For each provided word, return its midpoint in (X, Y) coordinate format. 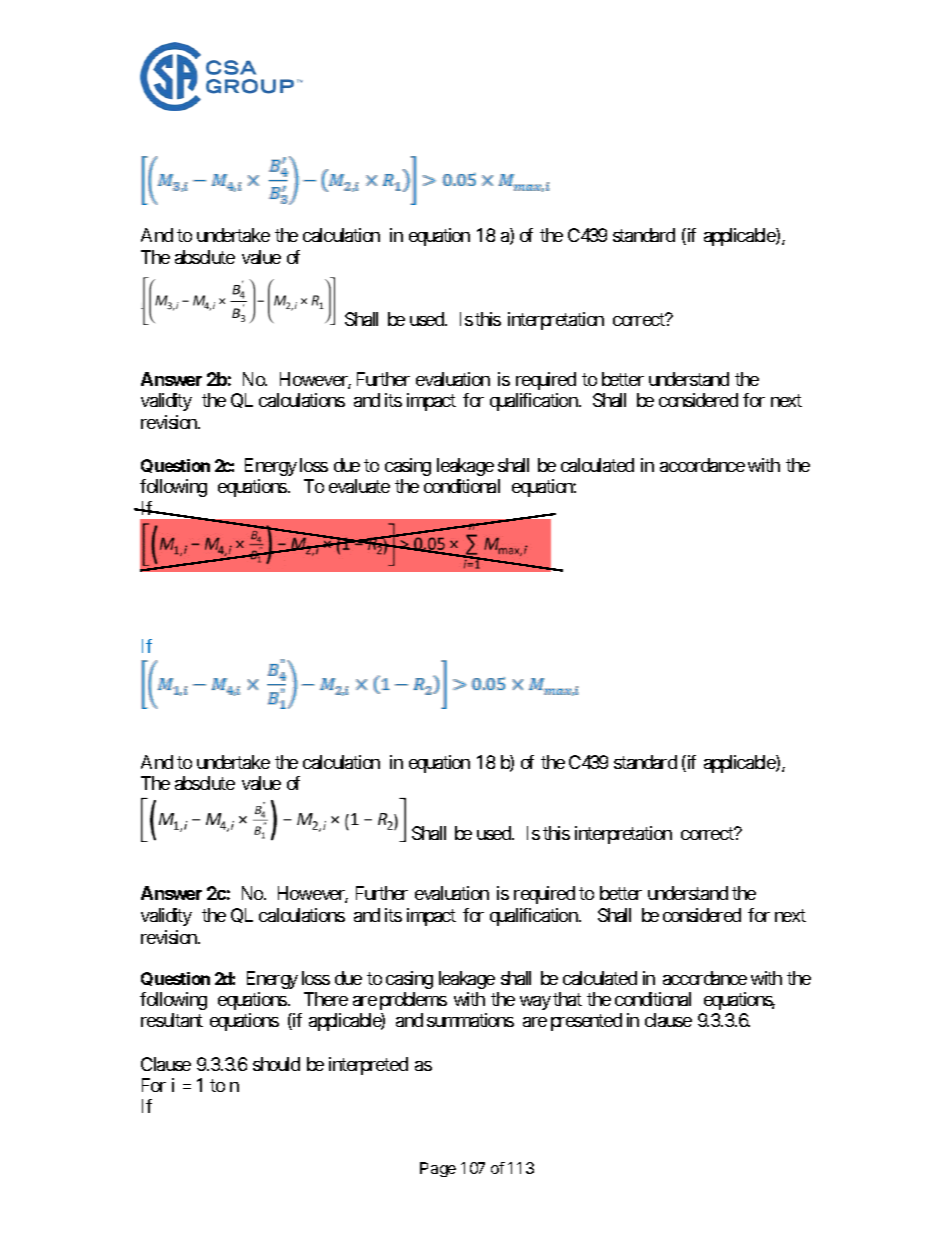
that (567, 999)
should (276, 1064)
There (326, 999)
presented (586, 1022)
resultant (172, 1020)
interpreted (368, 1066)
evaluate (359, 486)
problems (413, 1001)
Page (438, 1169)
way (535, 1003)
